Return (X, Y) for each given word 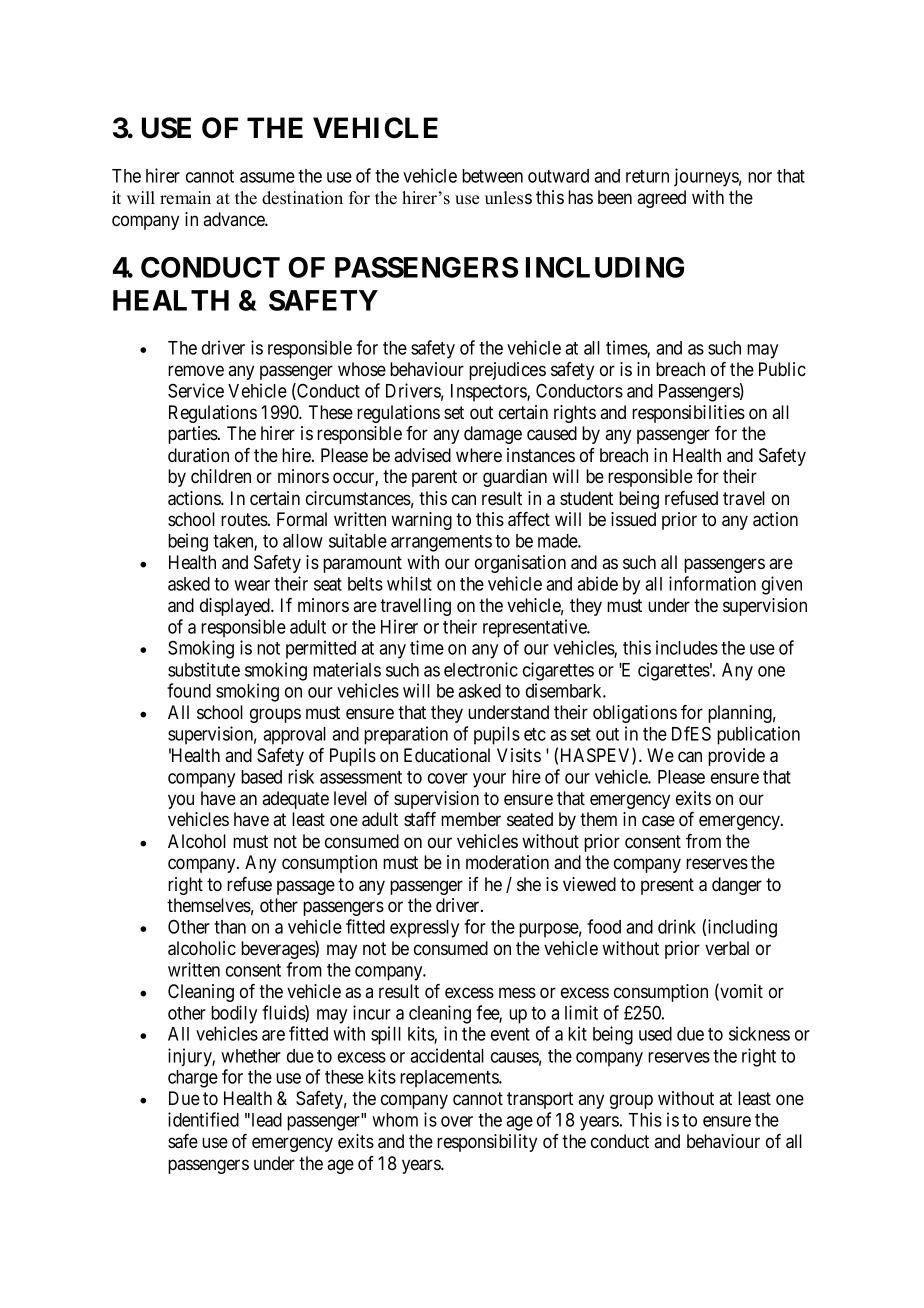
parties (193, 435)
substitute (204, 669)
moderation (507, 862)
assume (267, 177)
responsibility (487, 1143)
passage (306, 887)
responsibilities (688, 414)
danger (737, 886)
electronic (481, 669)
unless (508, 198)
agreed (661, 199)
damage (493, 435)
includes (687, 647)
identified (203, 1119)
